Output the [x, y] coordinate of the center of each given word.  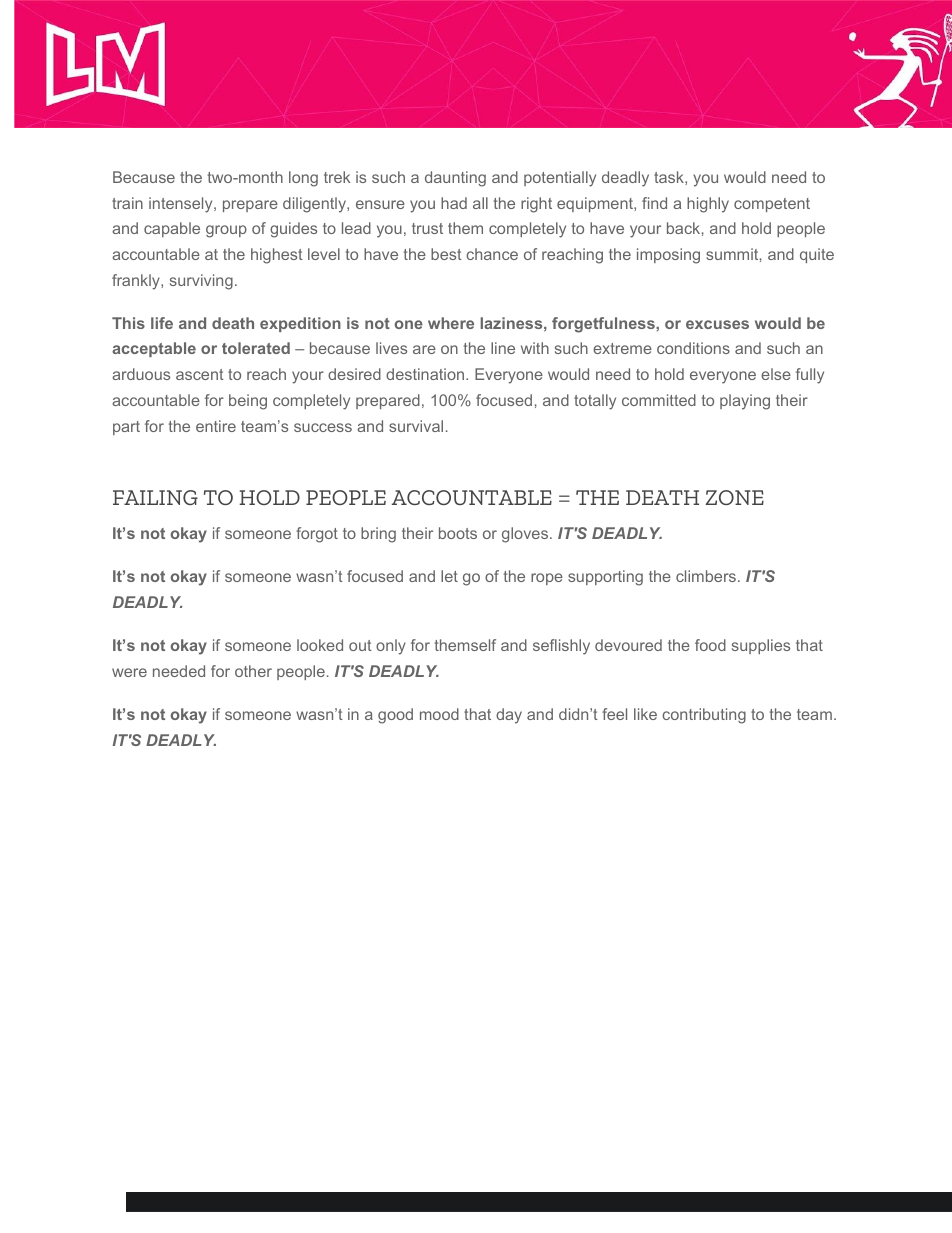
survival [416, 426]
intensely [182, 205]
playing [745, 402]
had [454, 203]
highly [708, 205]
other [253, 671]
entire [216, 426]
